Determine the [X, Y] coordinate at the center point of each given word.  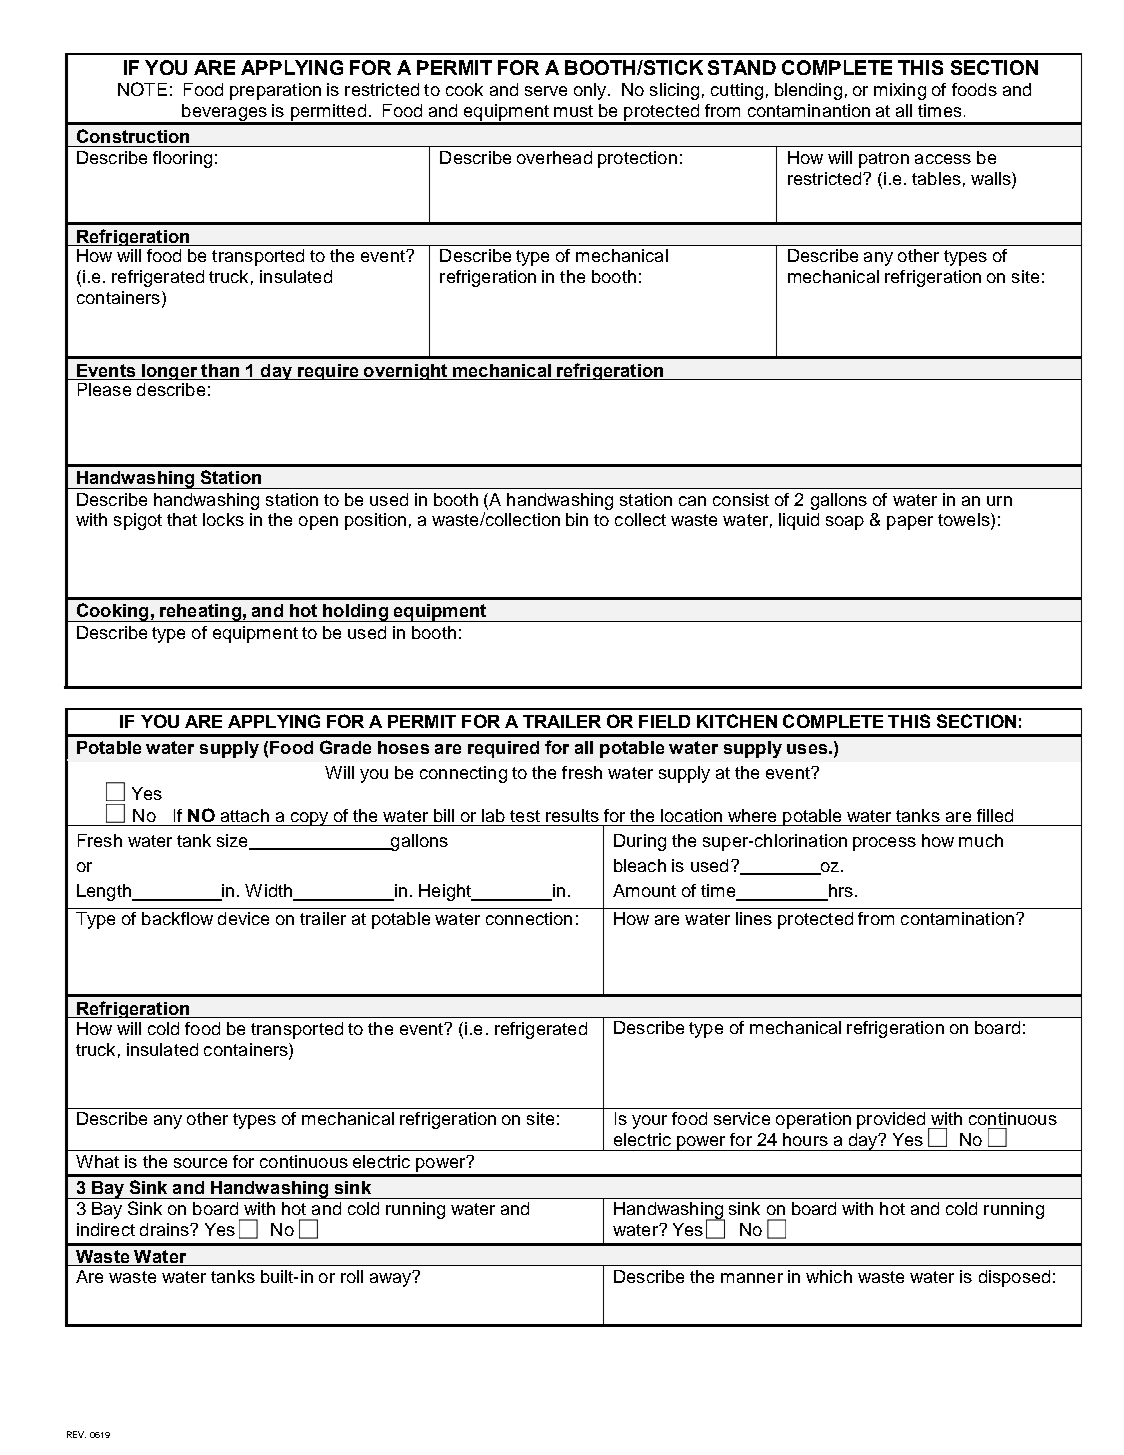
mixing [900, 91]
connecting [463, 774]
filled [995, 815]
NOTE [142, 89]
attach [245, 815]
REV [76, 1434]
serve [546, 91]
